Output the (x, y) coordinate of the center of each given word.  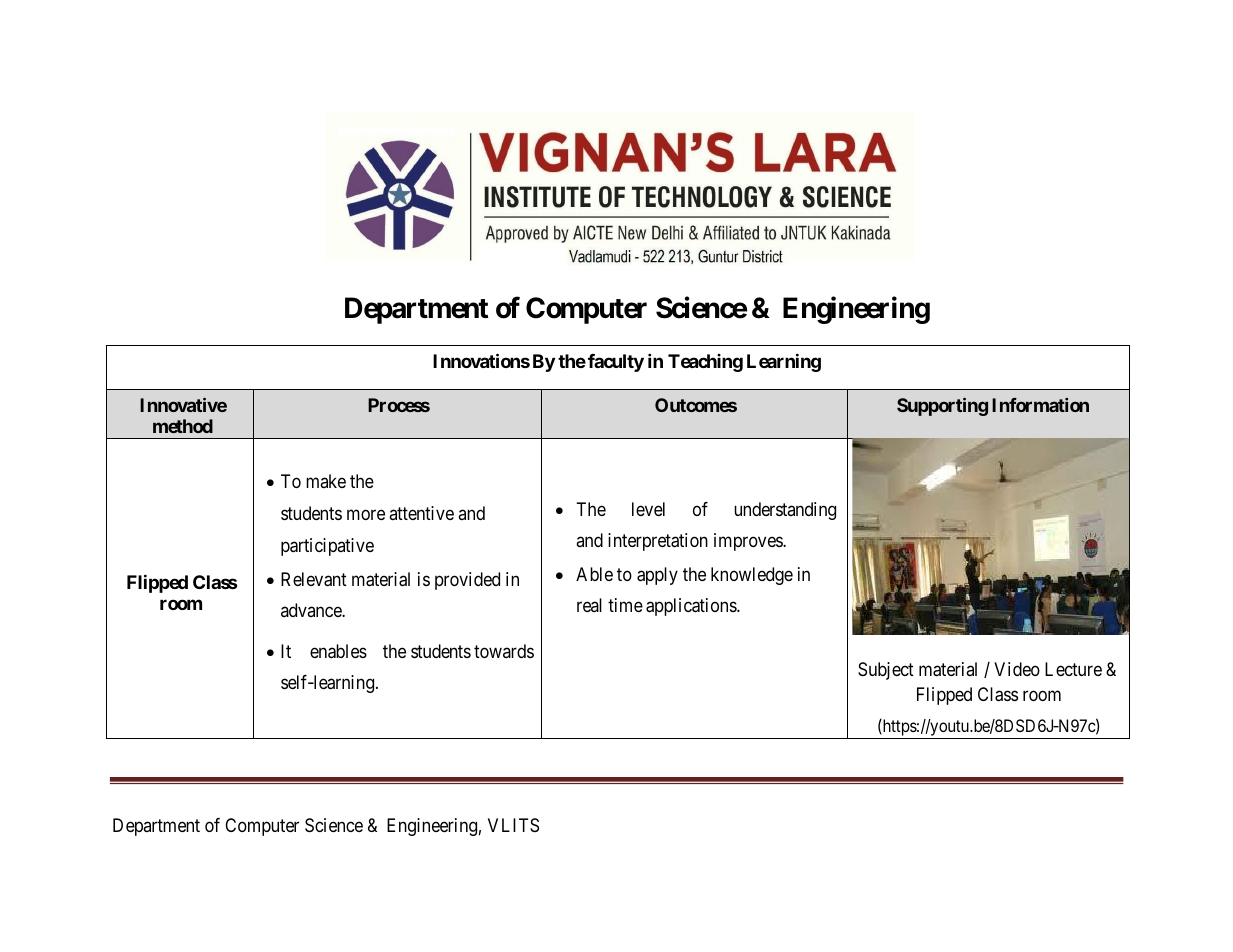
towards (504, 651)
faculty (616, 363)
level (648, 509)
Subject (886, 671)
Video (1017, 669)
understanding (785, 511)
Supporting (942, 406)
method (183, 426)
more (366, 514)
